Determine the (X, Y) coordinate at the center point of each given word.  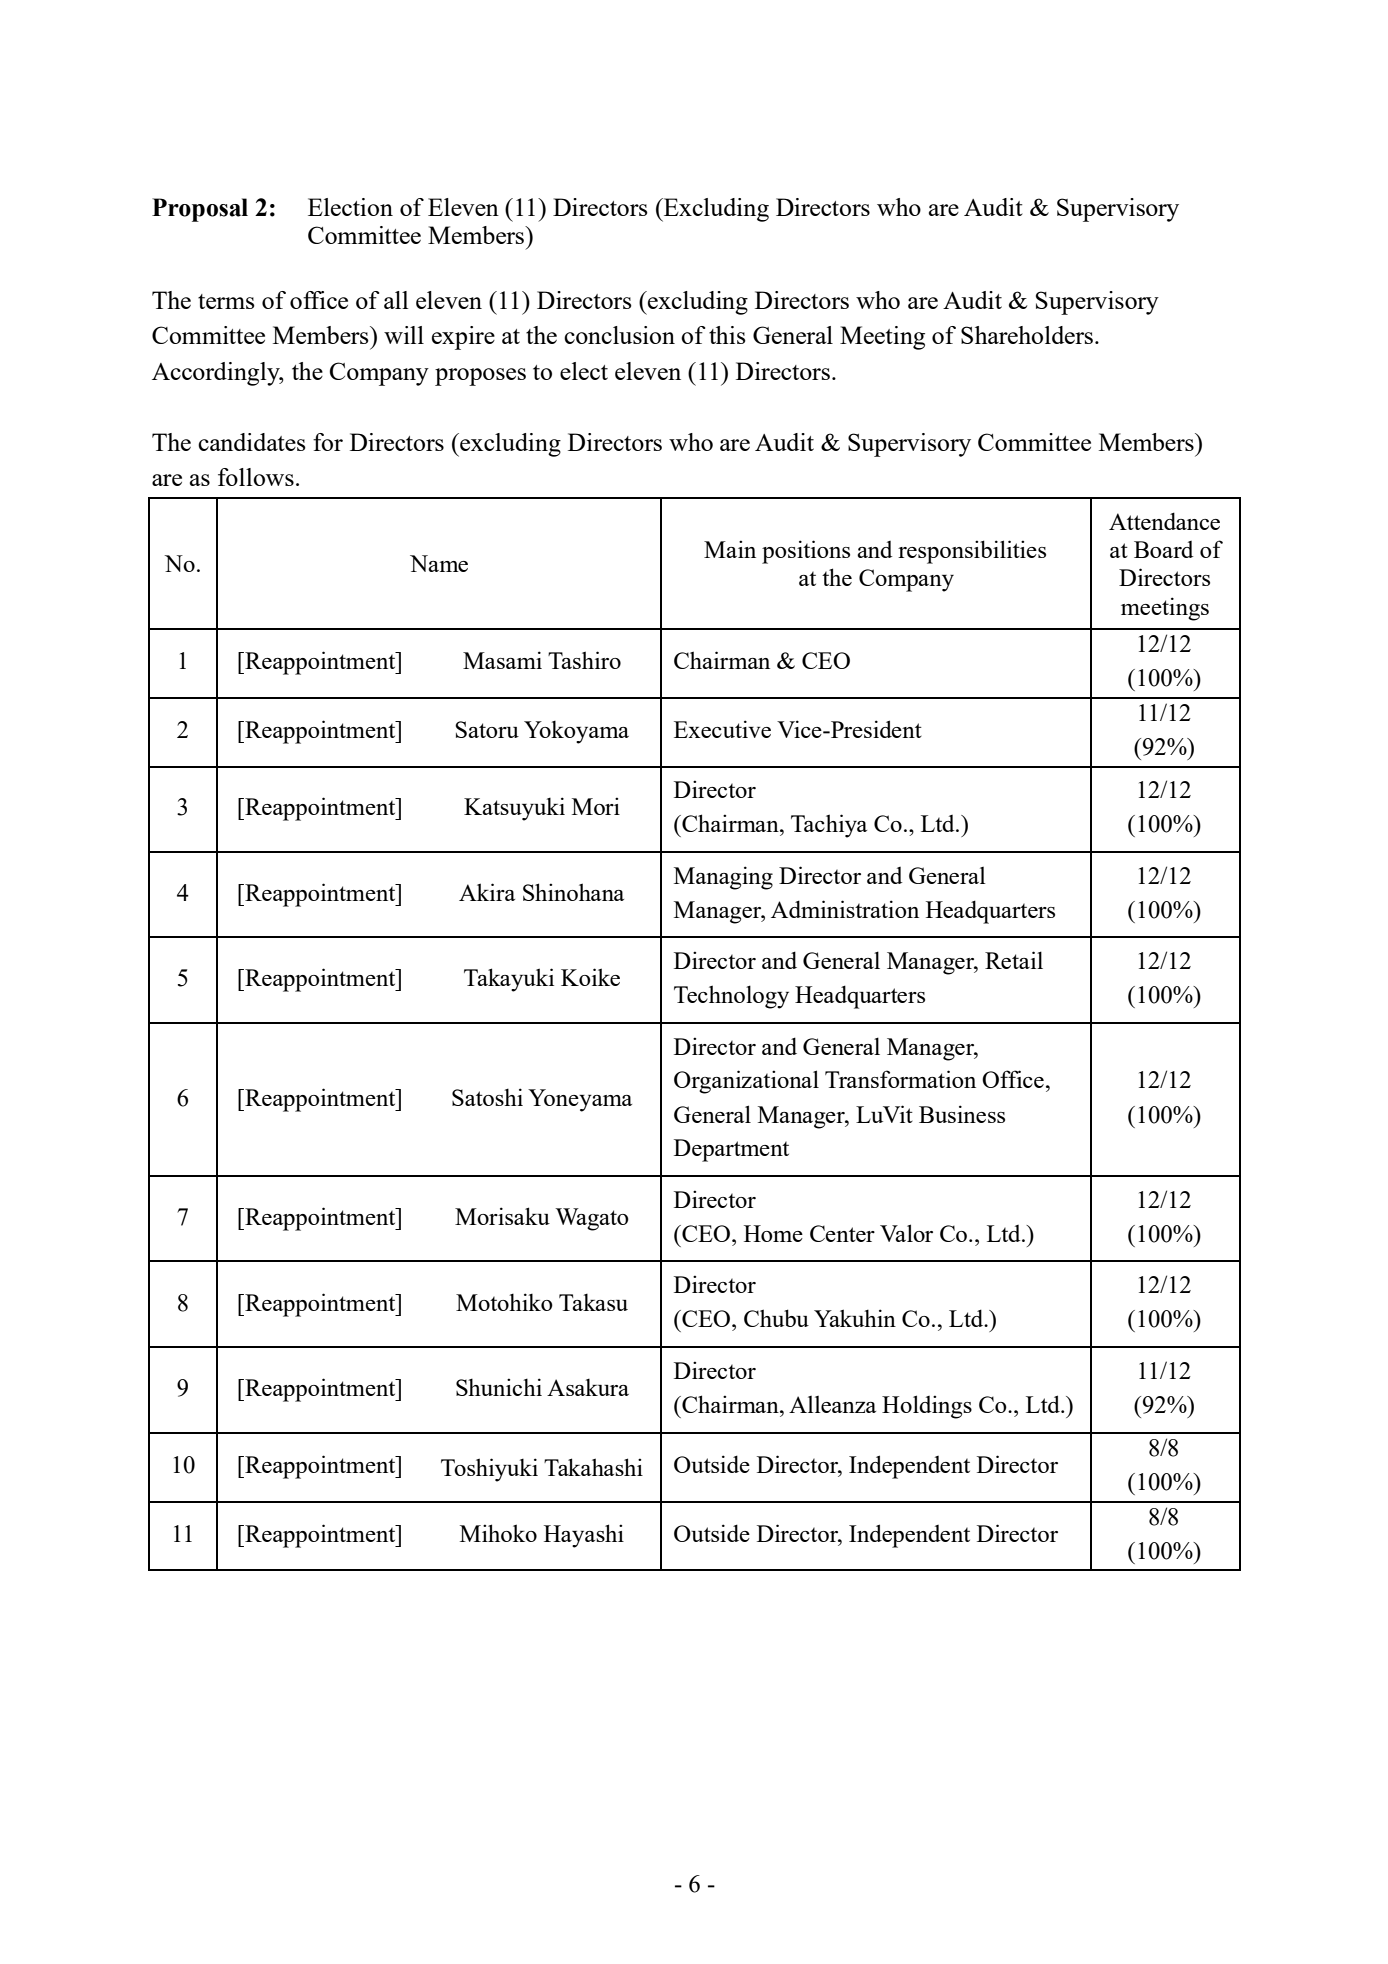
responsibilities (972, 552)
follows (256, 477)
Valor (906, 1233)
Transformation (900, 1079)
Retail (1014, 960)
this (727, 335)
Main (730, 549)
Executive (722, 729)
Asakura (588, 1387)
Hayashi (584, 1536)
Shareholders (1028, 335)
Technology (731, 997)
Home (773, 1233)
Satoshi (487, 1097)
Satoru (487, 729)
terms (226, 301)
